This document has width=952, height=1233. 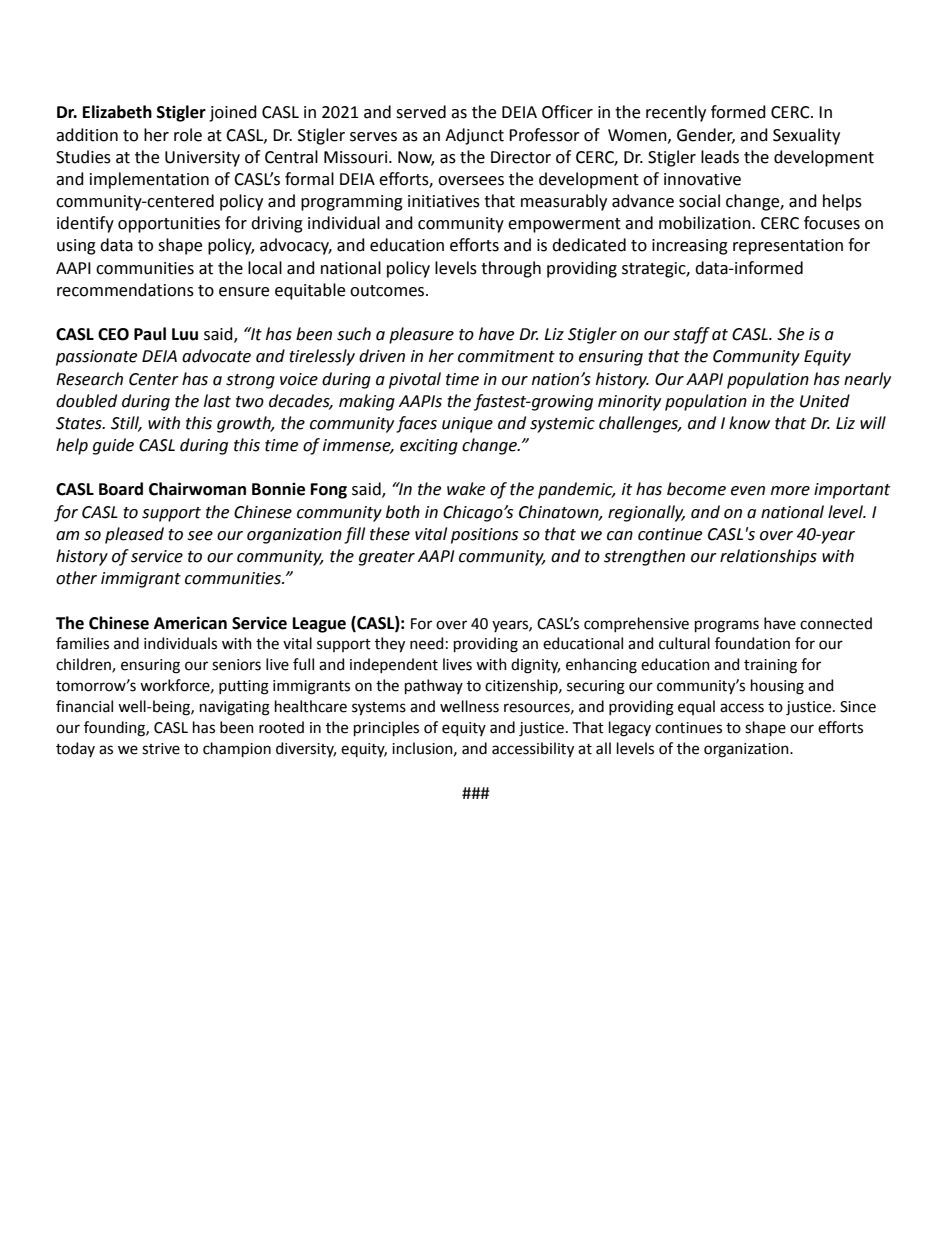 I want to click on Adjunct, so click(x=474, y=136).
